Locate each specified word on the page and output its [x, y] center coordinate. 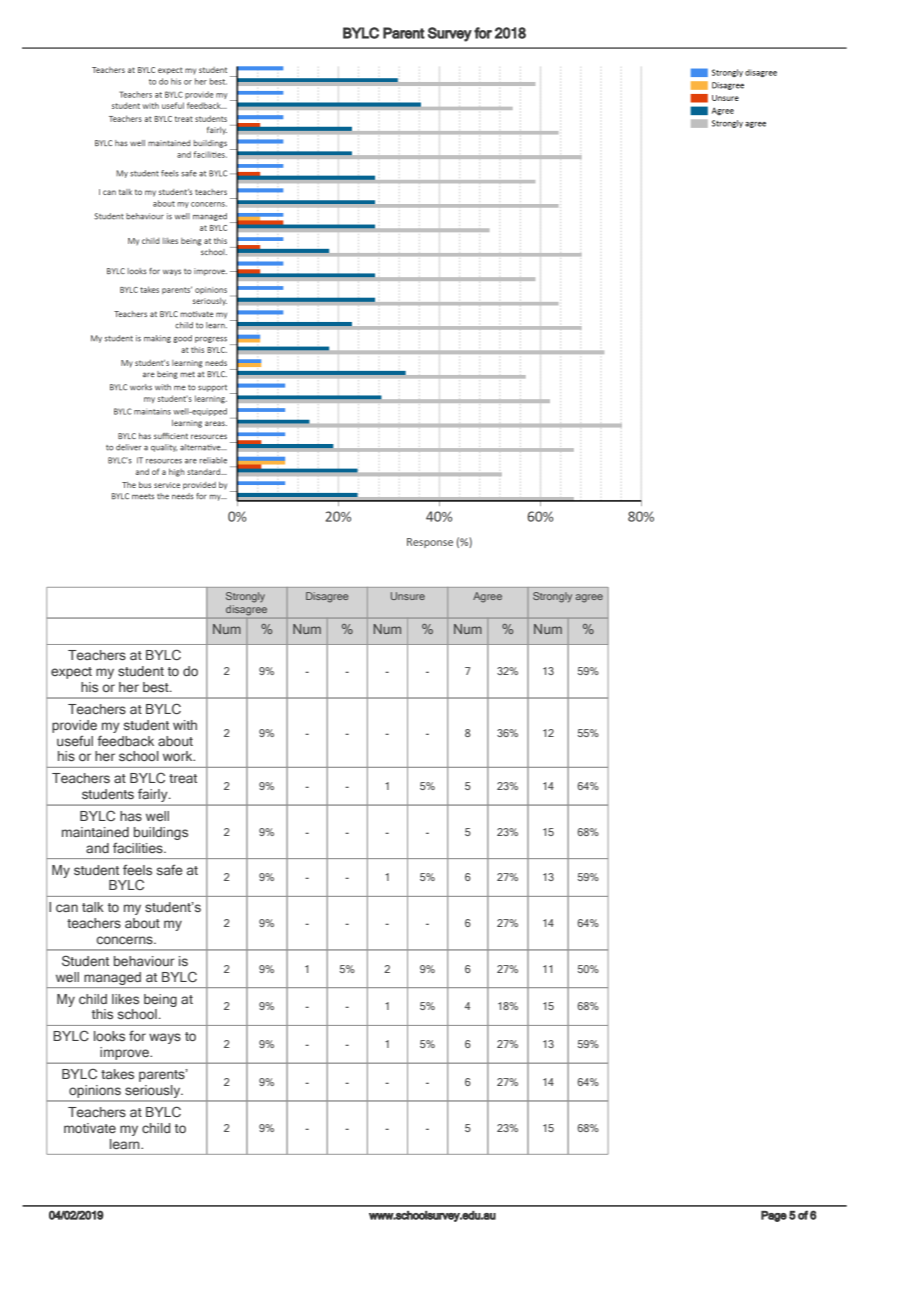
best [157, 687]
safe [170, 869]
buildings [161, 833]
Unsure [408, 596]
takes [117, 1074]
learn [126, 1144]
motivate [90, 1128]
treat [183, 778]
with [185, 725]
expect [71, 673]
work [179, 756]
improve [126, 1053]
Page [774, 1216]
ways [165, 1038]
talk [93, 907]
